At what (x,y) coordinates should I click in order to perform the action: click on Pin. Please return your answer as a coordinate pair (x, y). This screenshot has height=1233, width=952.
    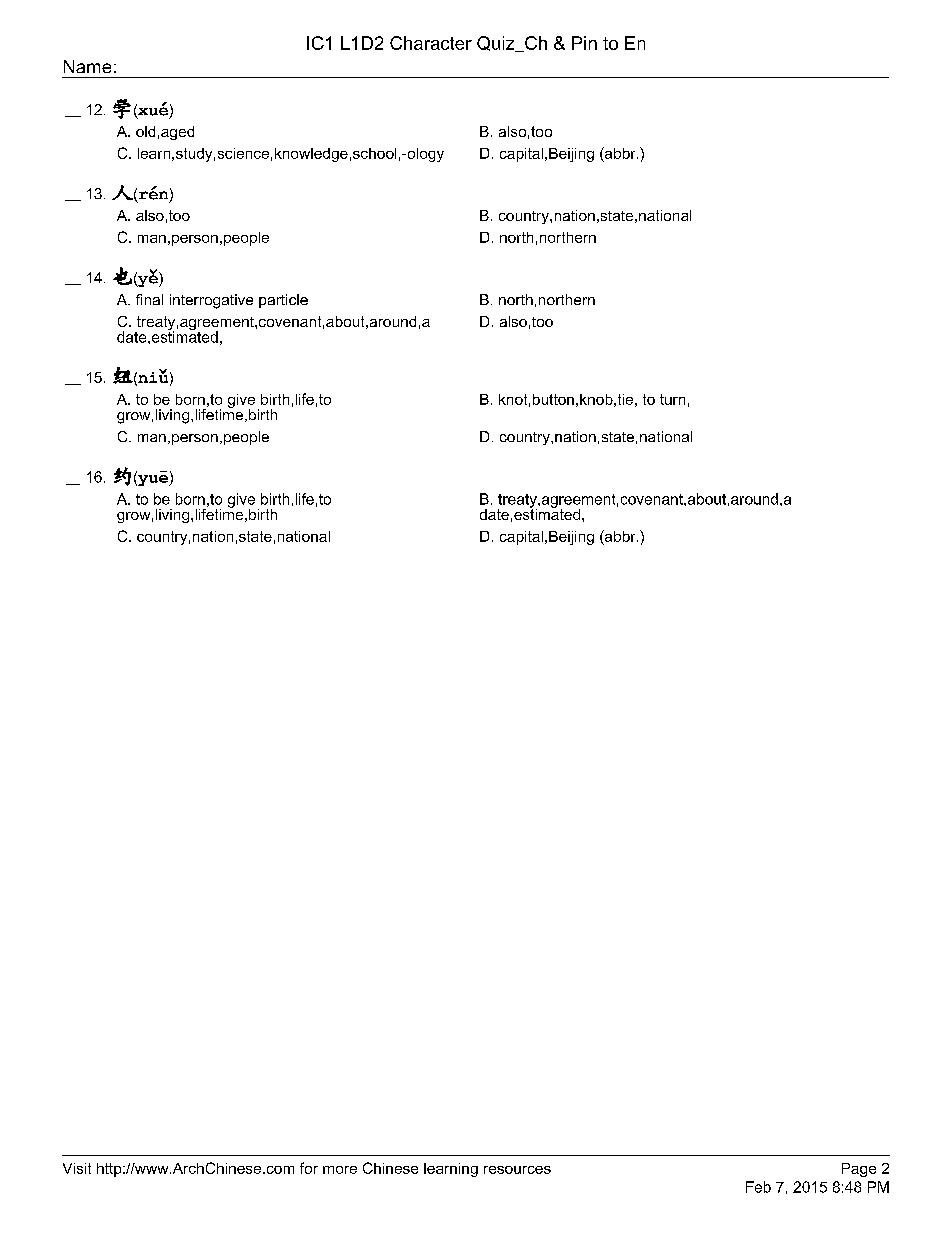
    Looking at the image, I should click on (584, 43).
